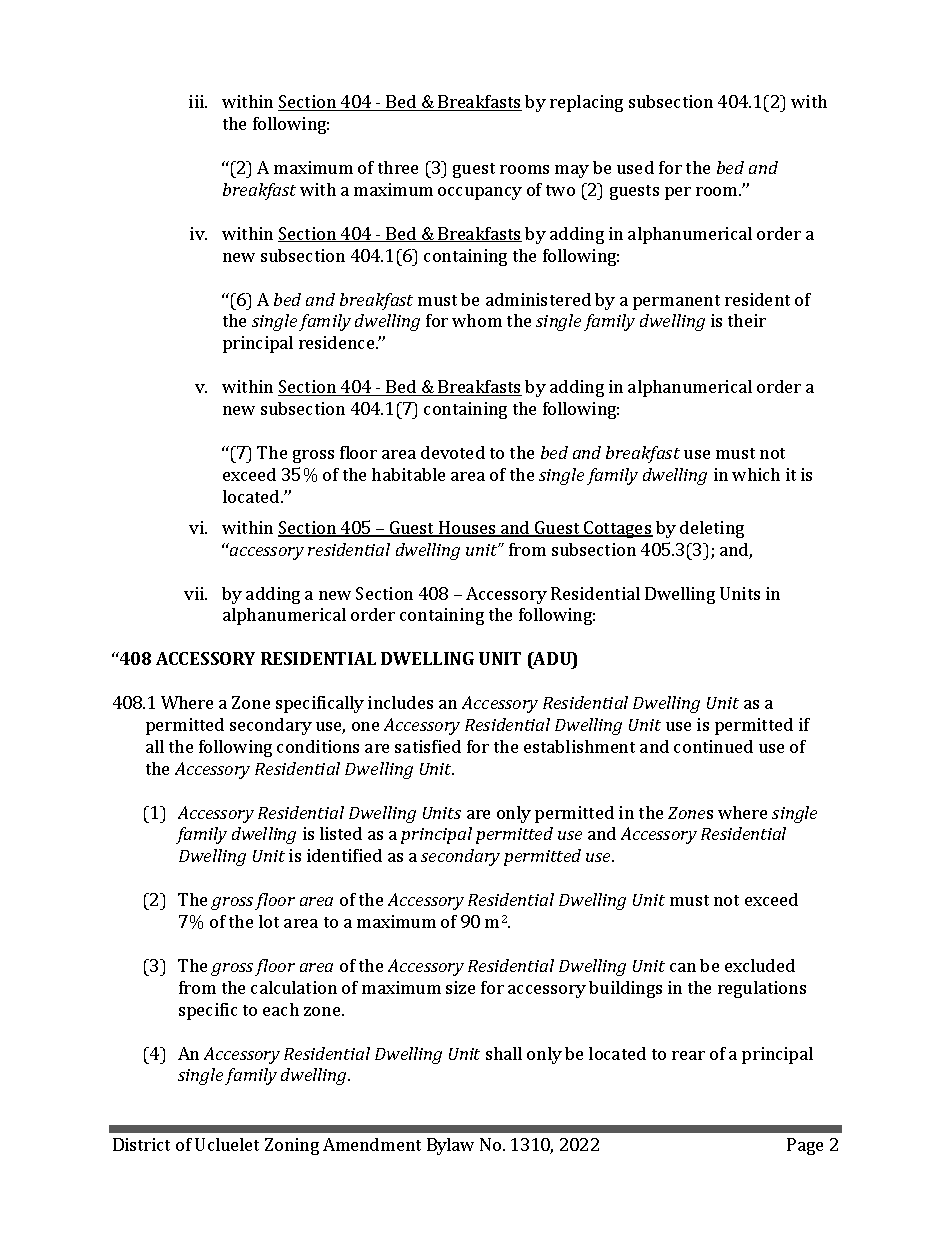 The height and width of the document is (1233, 952). What do you see at coordinates (195, 593) in the document?
I see `vii` at bounding box center [195, 593].
